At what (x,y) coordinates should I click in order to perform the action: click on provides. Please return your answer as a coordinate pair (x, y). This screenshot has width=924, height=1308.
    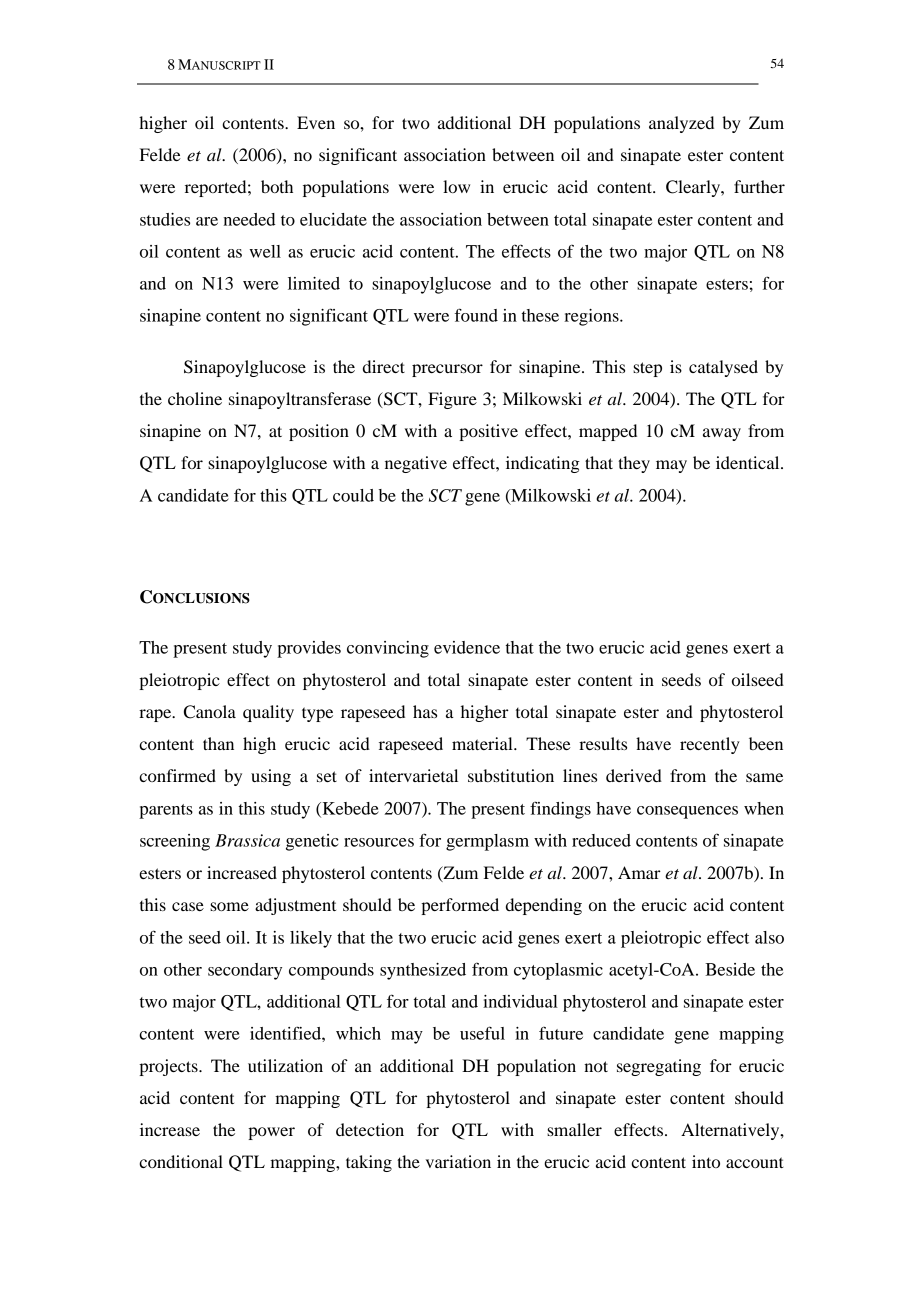
    Looking at the image, I should click on (309, 649).
